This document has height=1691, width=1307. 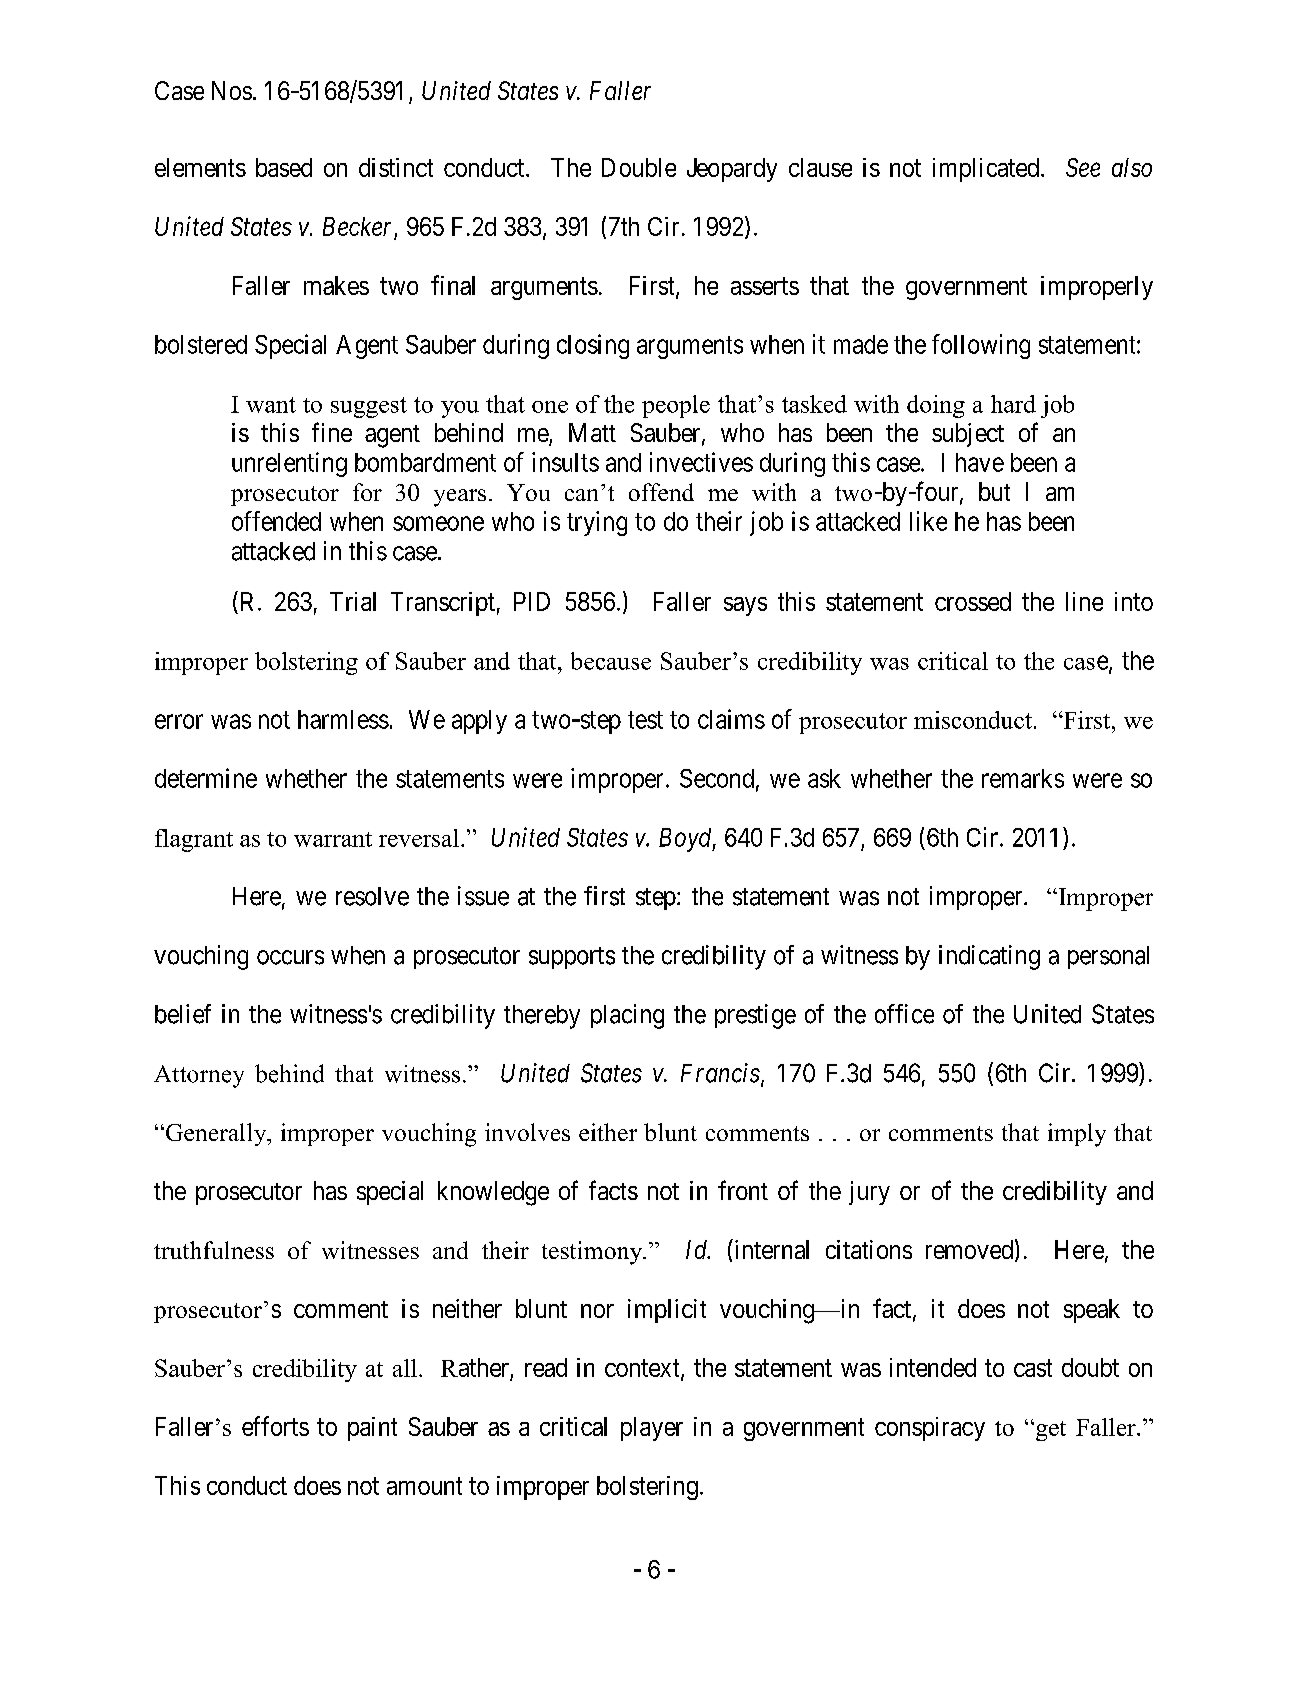 I want to click on based, so click(x=284, y=167).
